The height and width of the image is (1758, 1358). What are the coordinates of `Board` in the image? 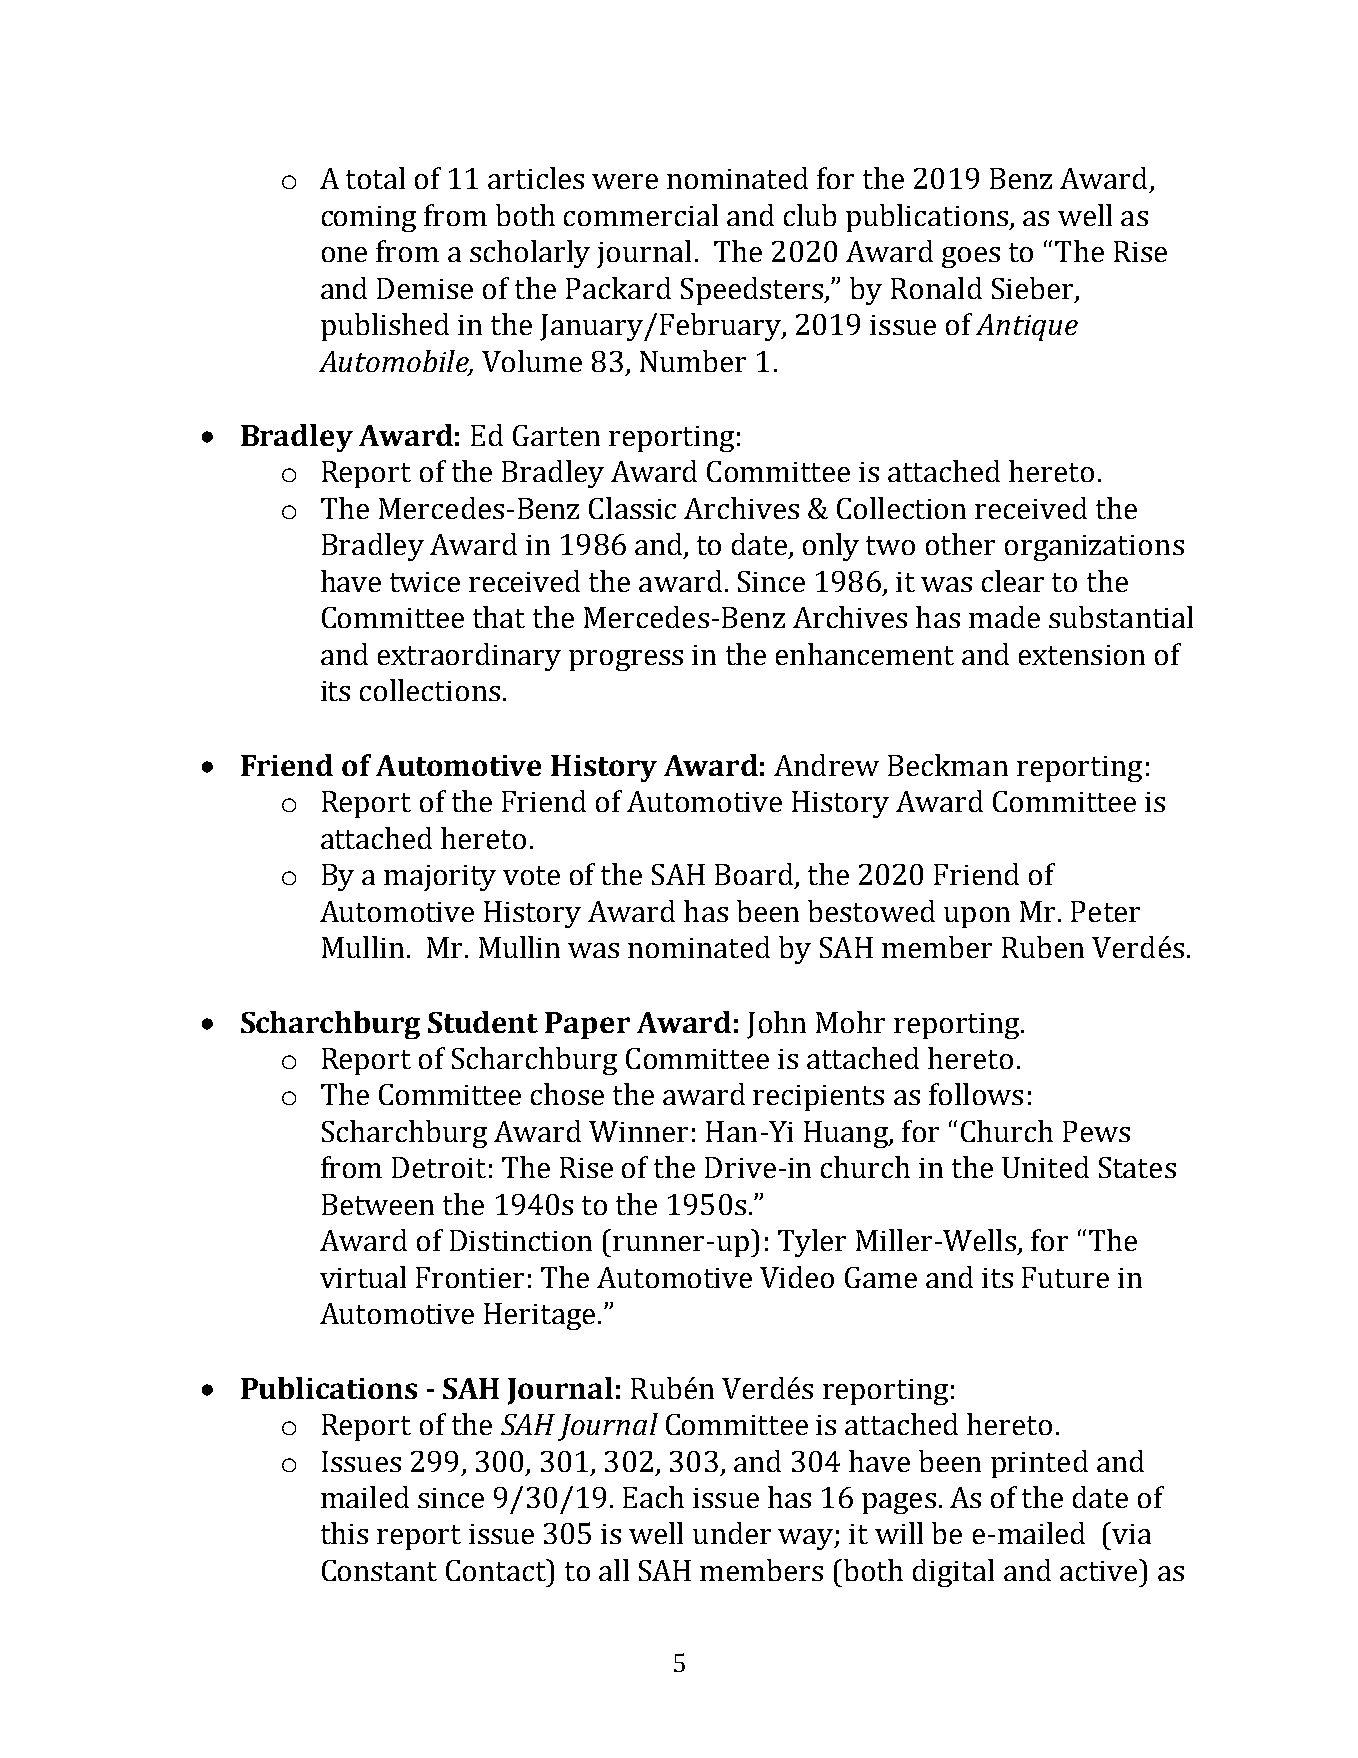 It's located at (754, 874).
